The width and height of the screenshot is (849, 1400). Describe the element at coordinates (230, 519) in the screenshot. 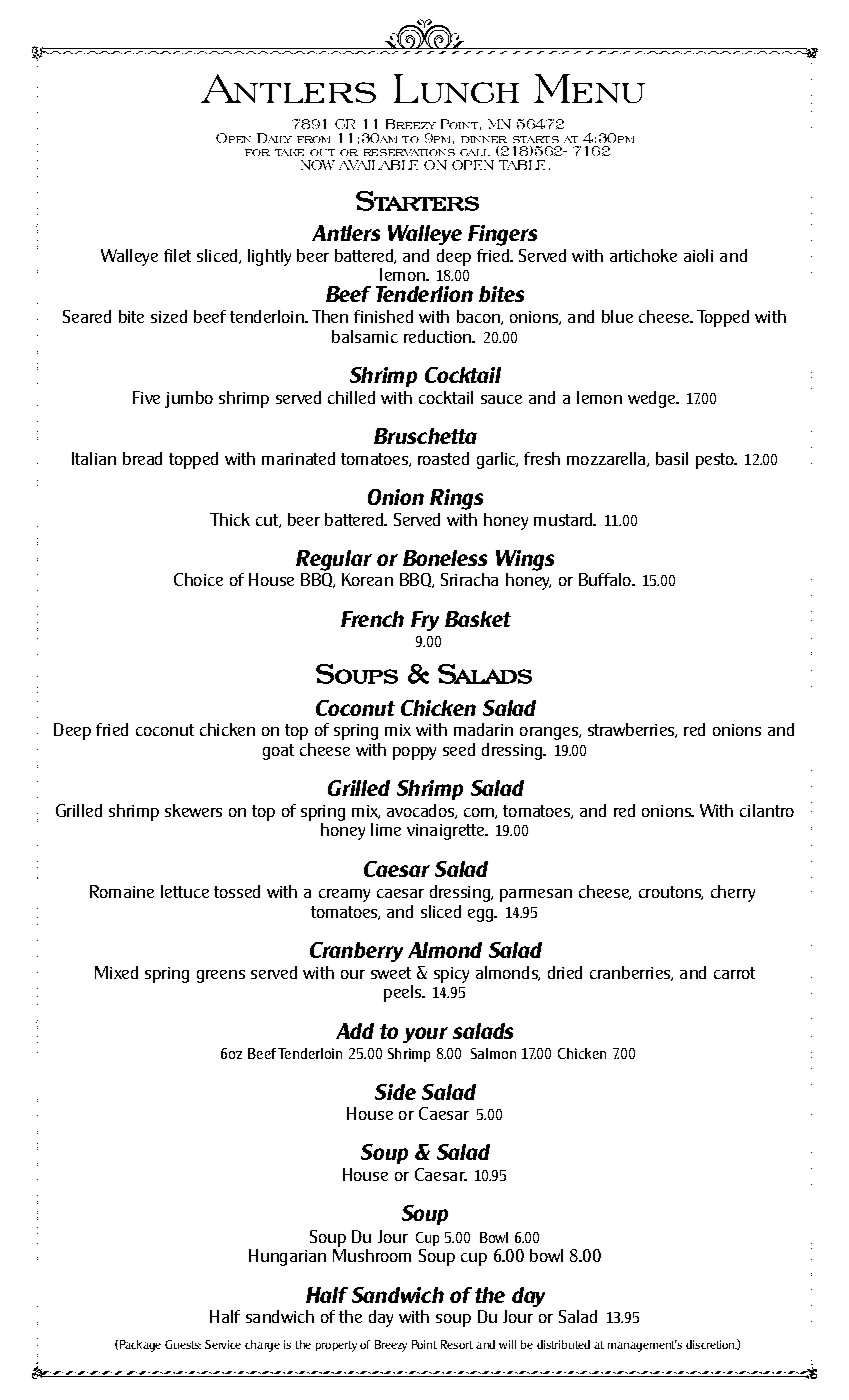

I see `Thick` at that location.
